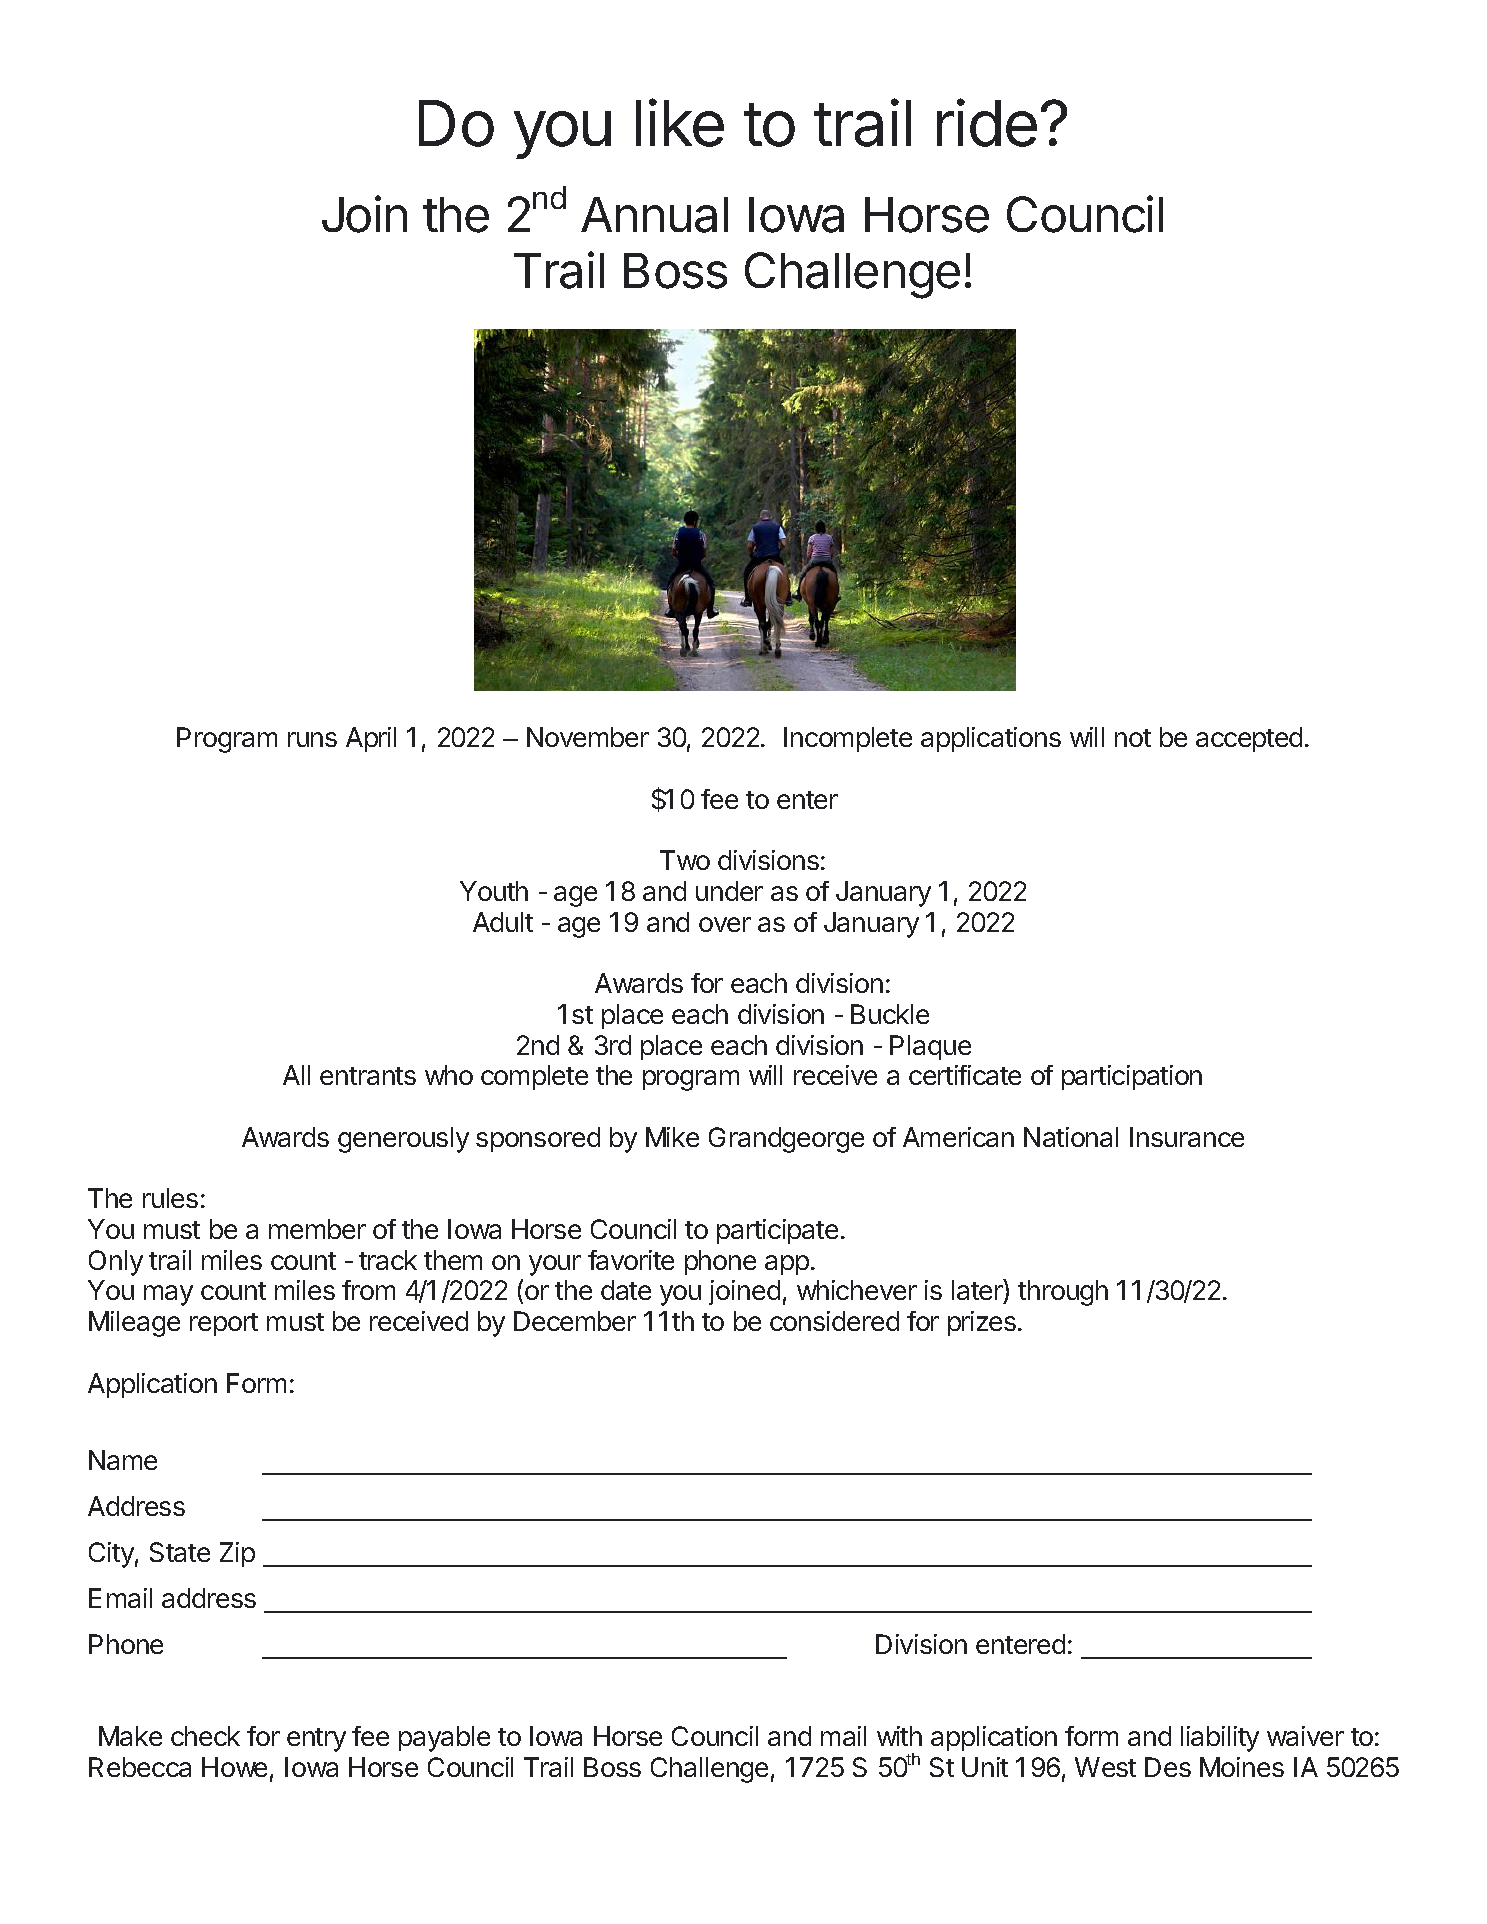  I want to click on Annual, so click(654, 215).
